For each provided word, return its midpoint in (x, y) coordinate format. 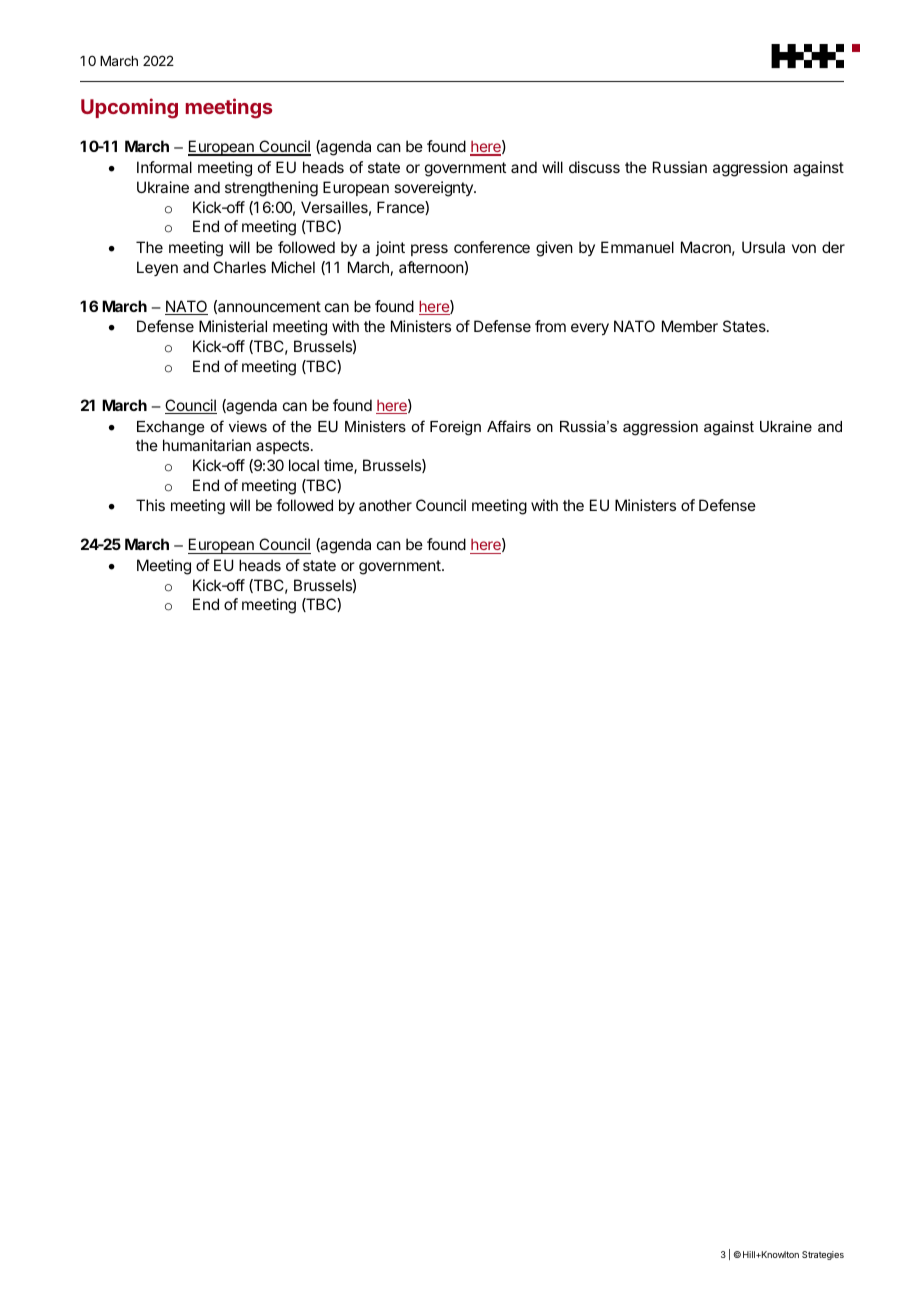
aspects (282, 447)
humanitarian (207, 445)
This (150, 505)
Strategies (823, 1255)
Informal (164, 167)
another (385, 505)
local (304, 465)
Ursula (763, 247)
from (550, 326)
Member (690, 326)
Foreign (455, 428)
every (590, 329)
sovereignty (434, 189)
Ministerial (233, 326)
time (339, 466)
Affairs (509, 426)
